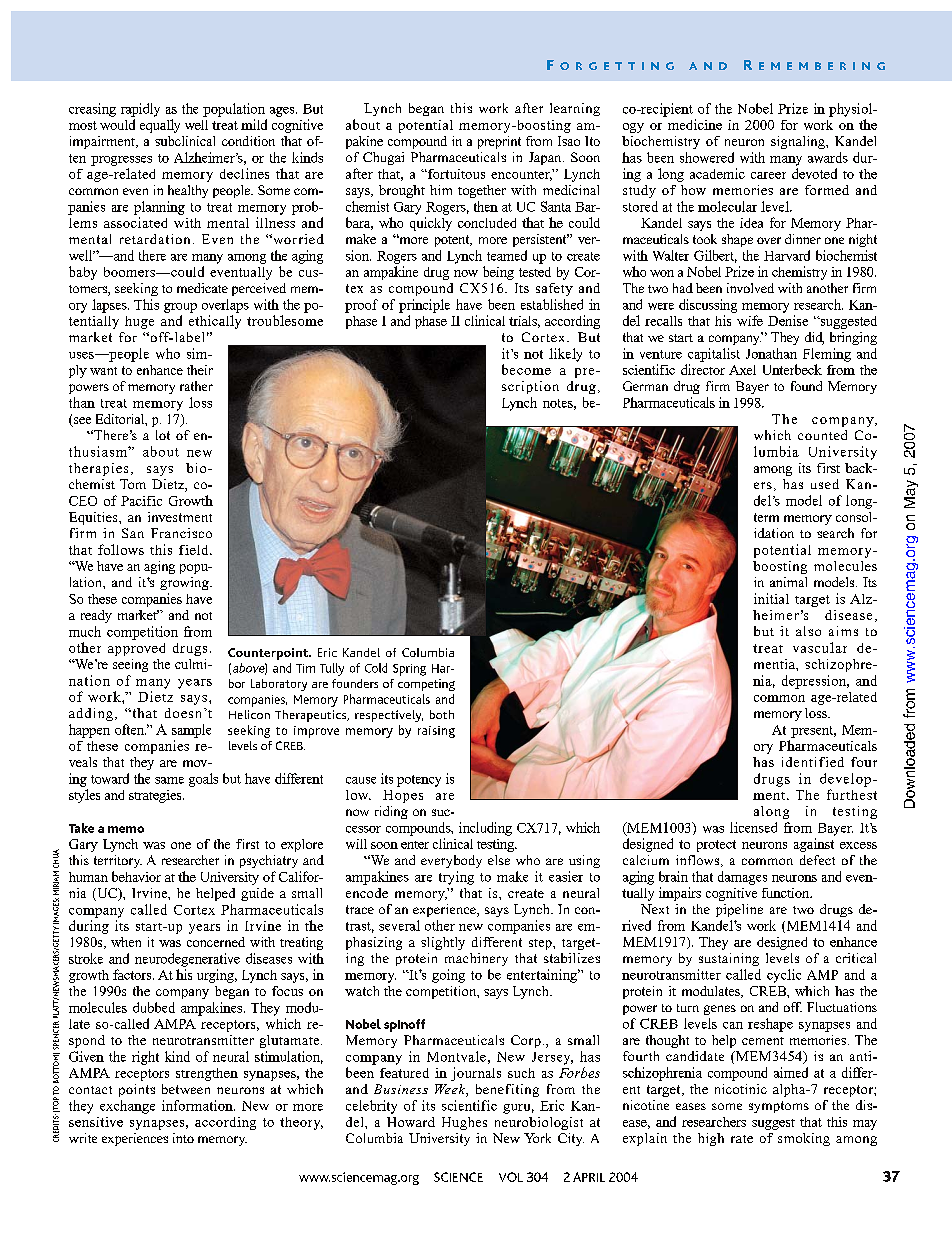 This document has width=952, height=1233. I want to click on furthest, so click(852, 794).
